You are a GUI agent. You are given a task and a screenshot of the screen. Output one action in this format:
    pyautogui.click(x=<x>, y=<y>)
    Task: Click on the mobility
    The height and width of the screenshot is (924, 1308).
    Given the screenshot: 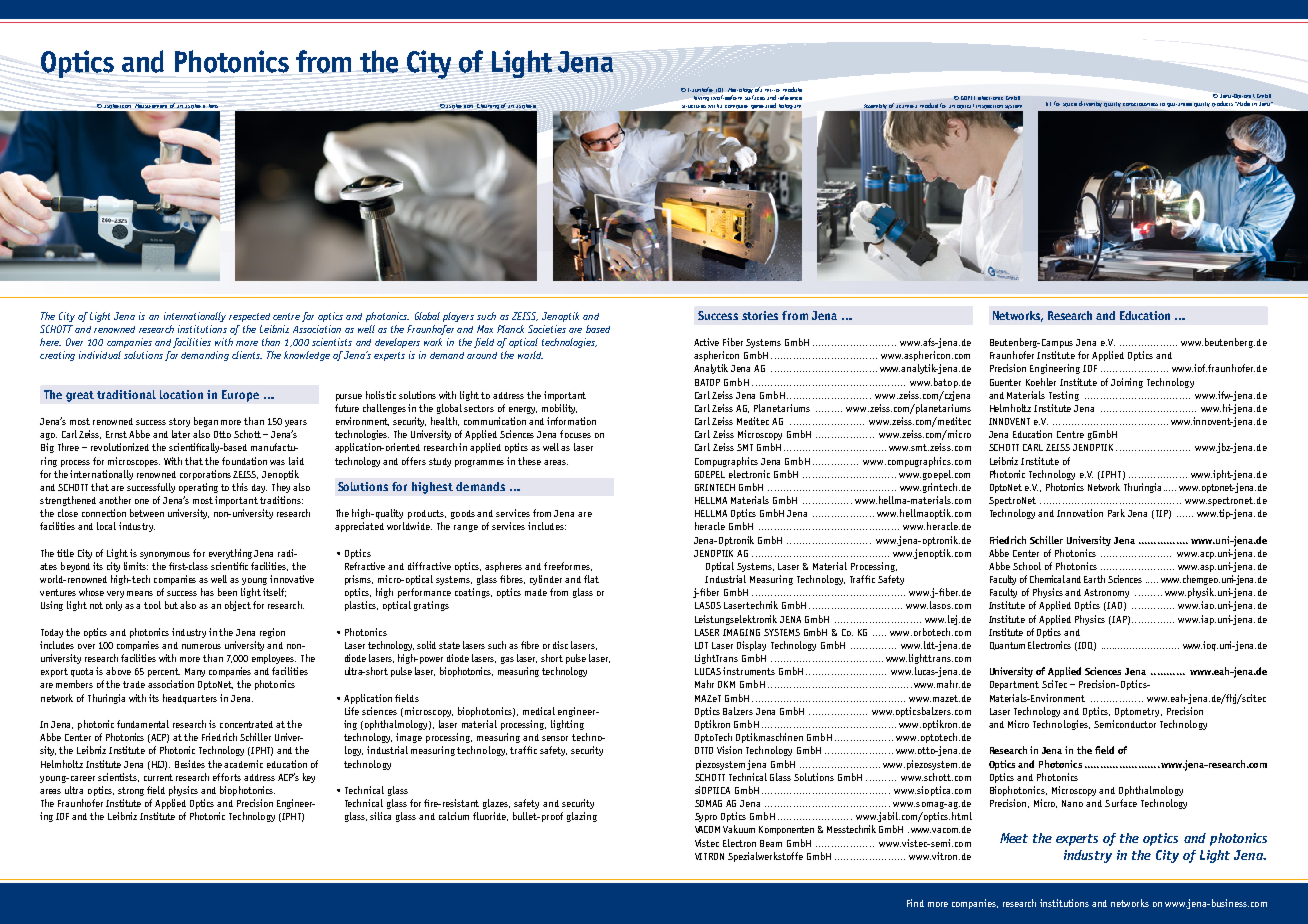 What is the action you would take?
    pyautogui.click(x=559, y=409)
